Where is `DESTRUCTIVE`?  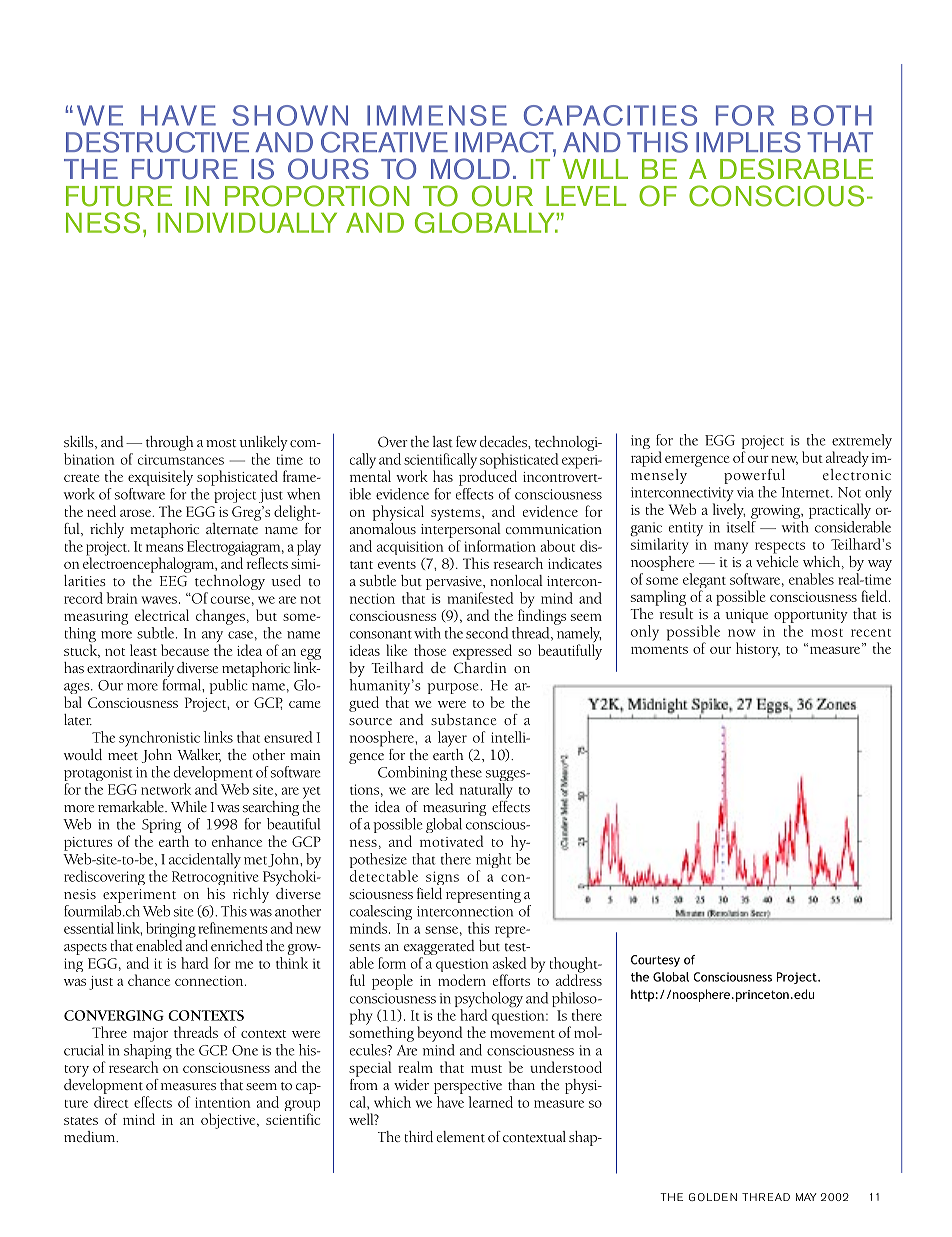 DESTRUCTIVE is located at coordinates (157, 142).
